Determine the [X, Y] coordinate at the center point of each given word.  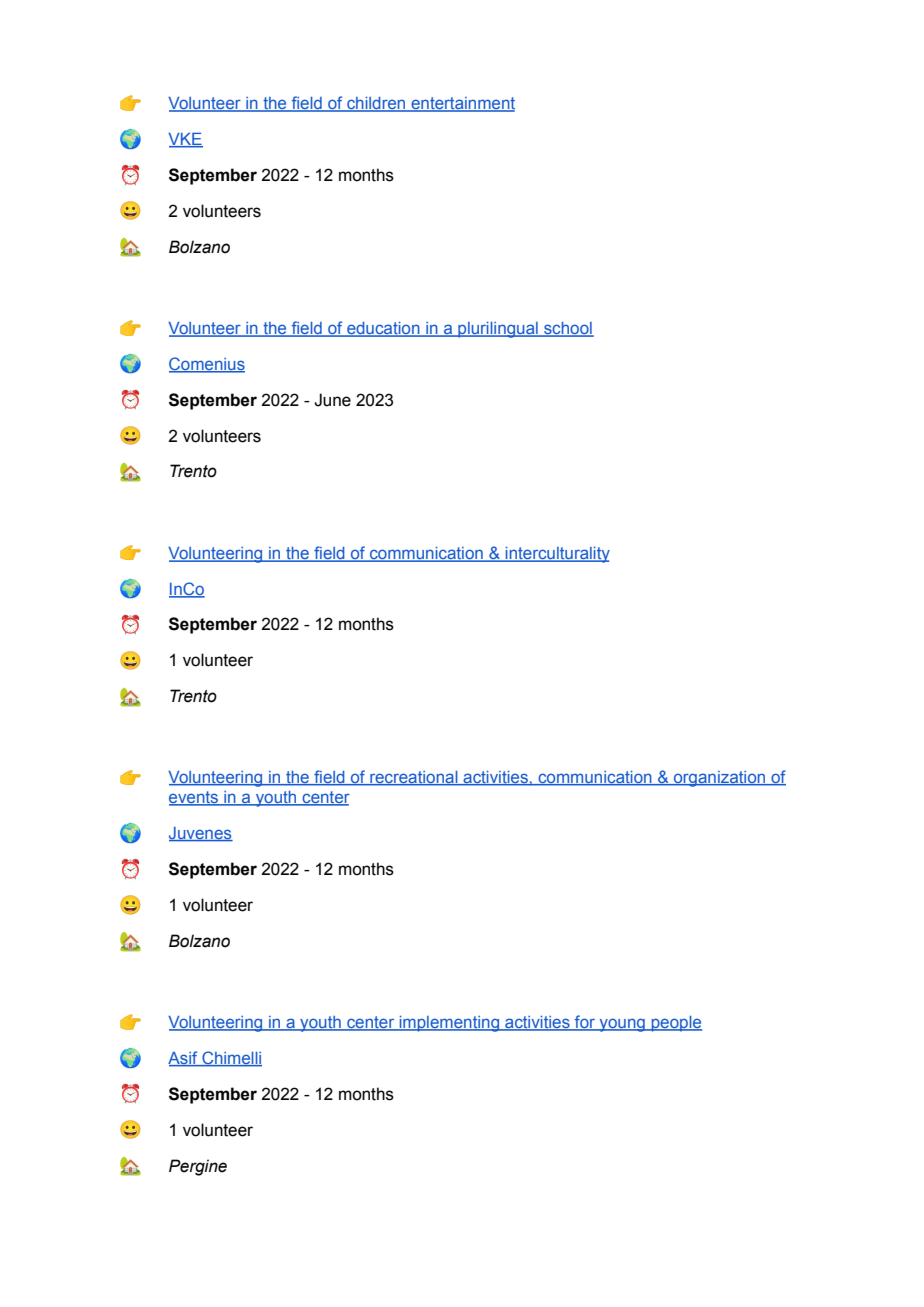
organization [720, 779]
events [195, 798]
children [376, 104]
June [332, 400]
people [675, 1024]
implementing [449, 1024]
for [585, 1023]
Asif [184, 1058]
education [383, 329]
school [568, 329]
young [622, 1025]
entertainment [462, 104]
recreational [414, 778]
